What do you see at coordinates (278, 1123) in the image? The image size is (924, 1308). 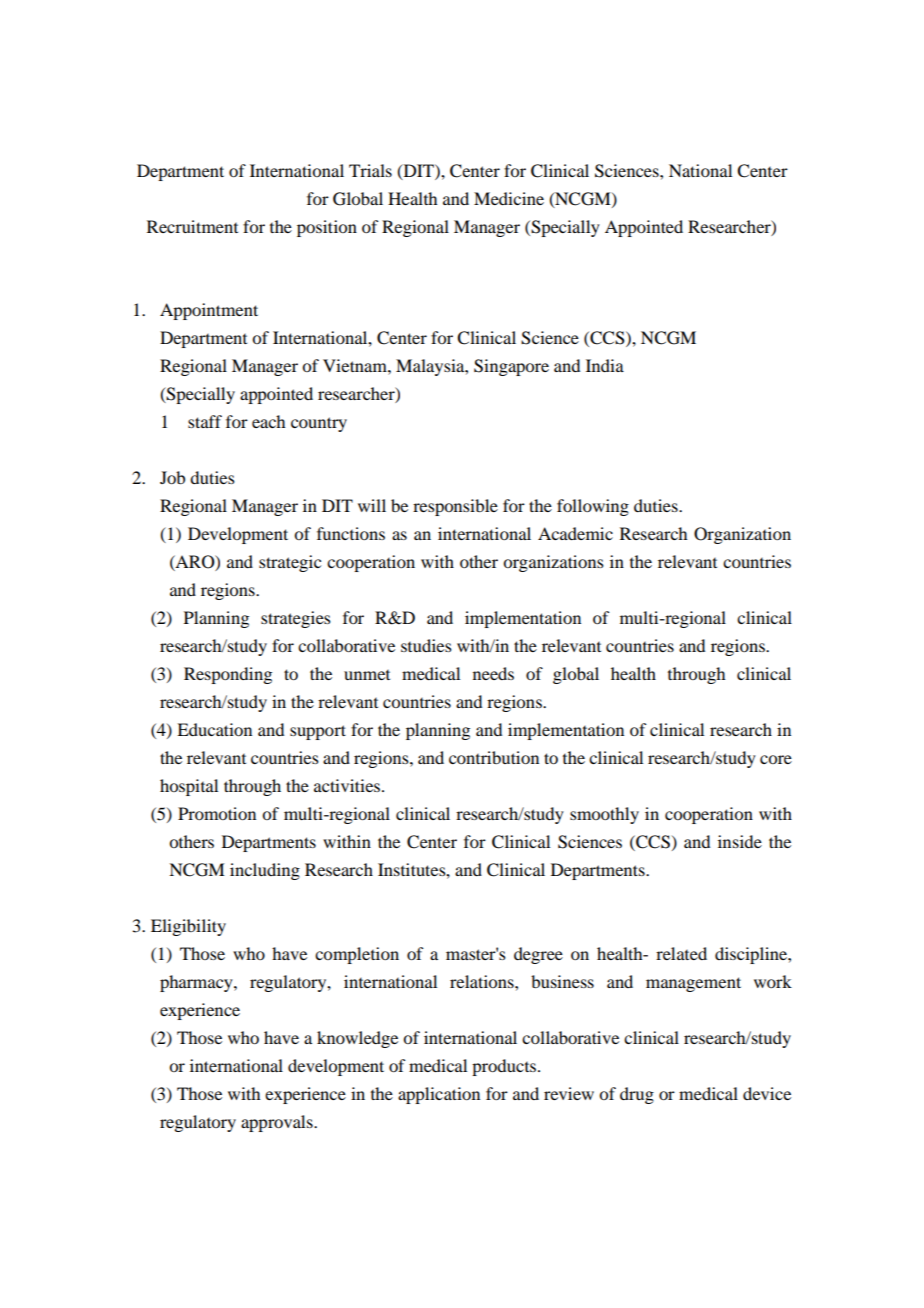 I see `approvals` at bounding box center [278, 1123].
